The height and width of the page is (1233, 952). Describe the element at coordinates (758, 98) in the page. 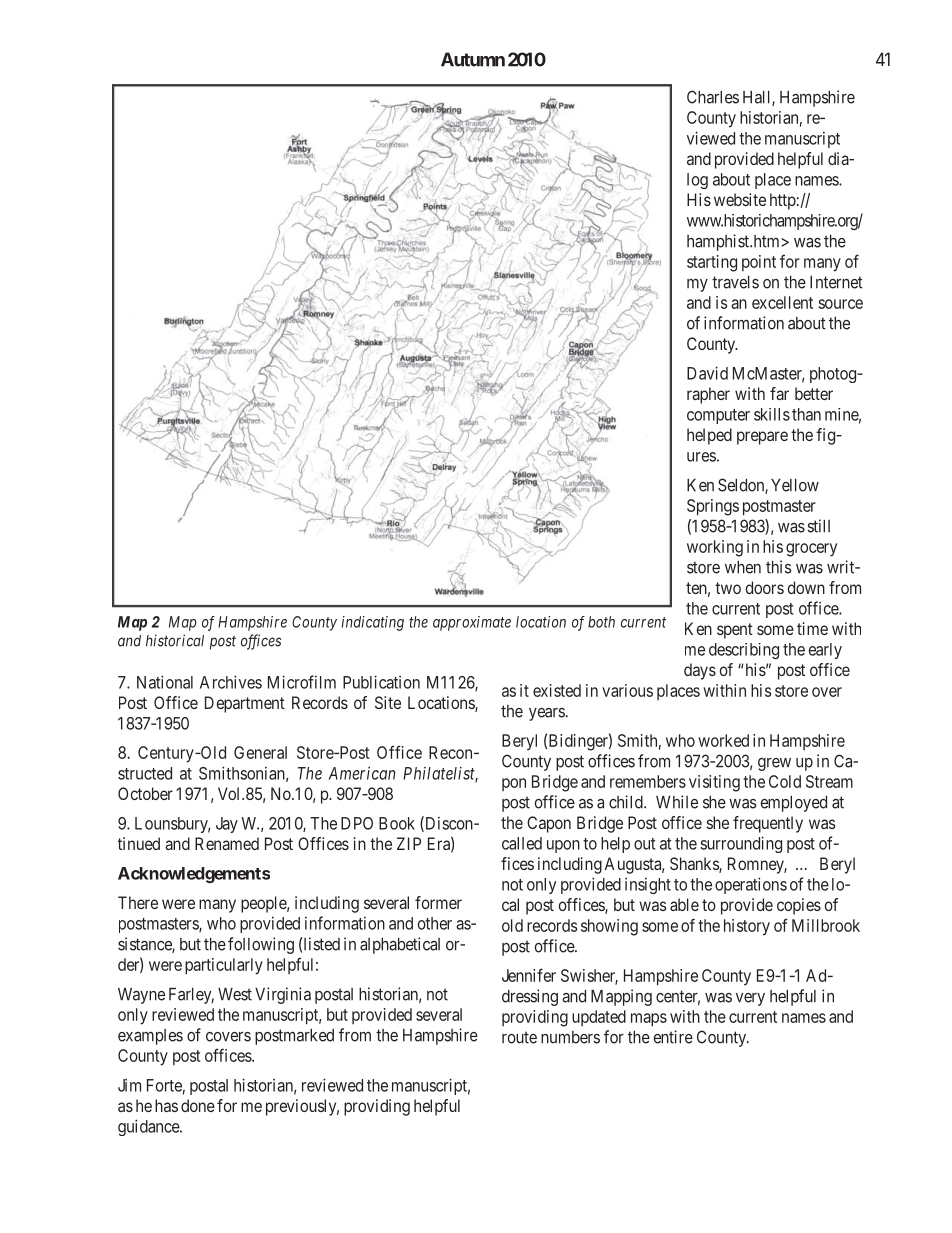

I see `Hall` at that location.
